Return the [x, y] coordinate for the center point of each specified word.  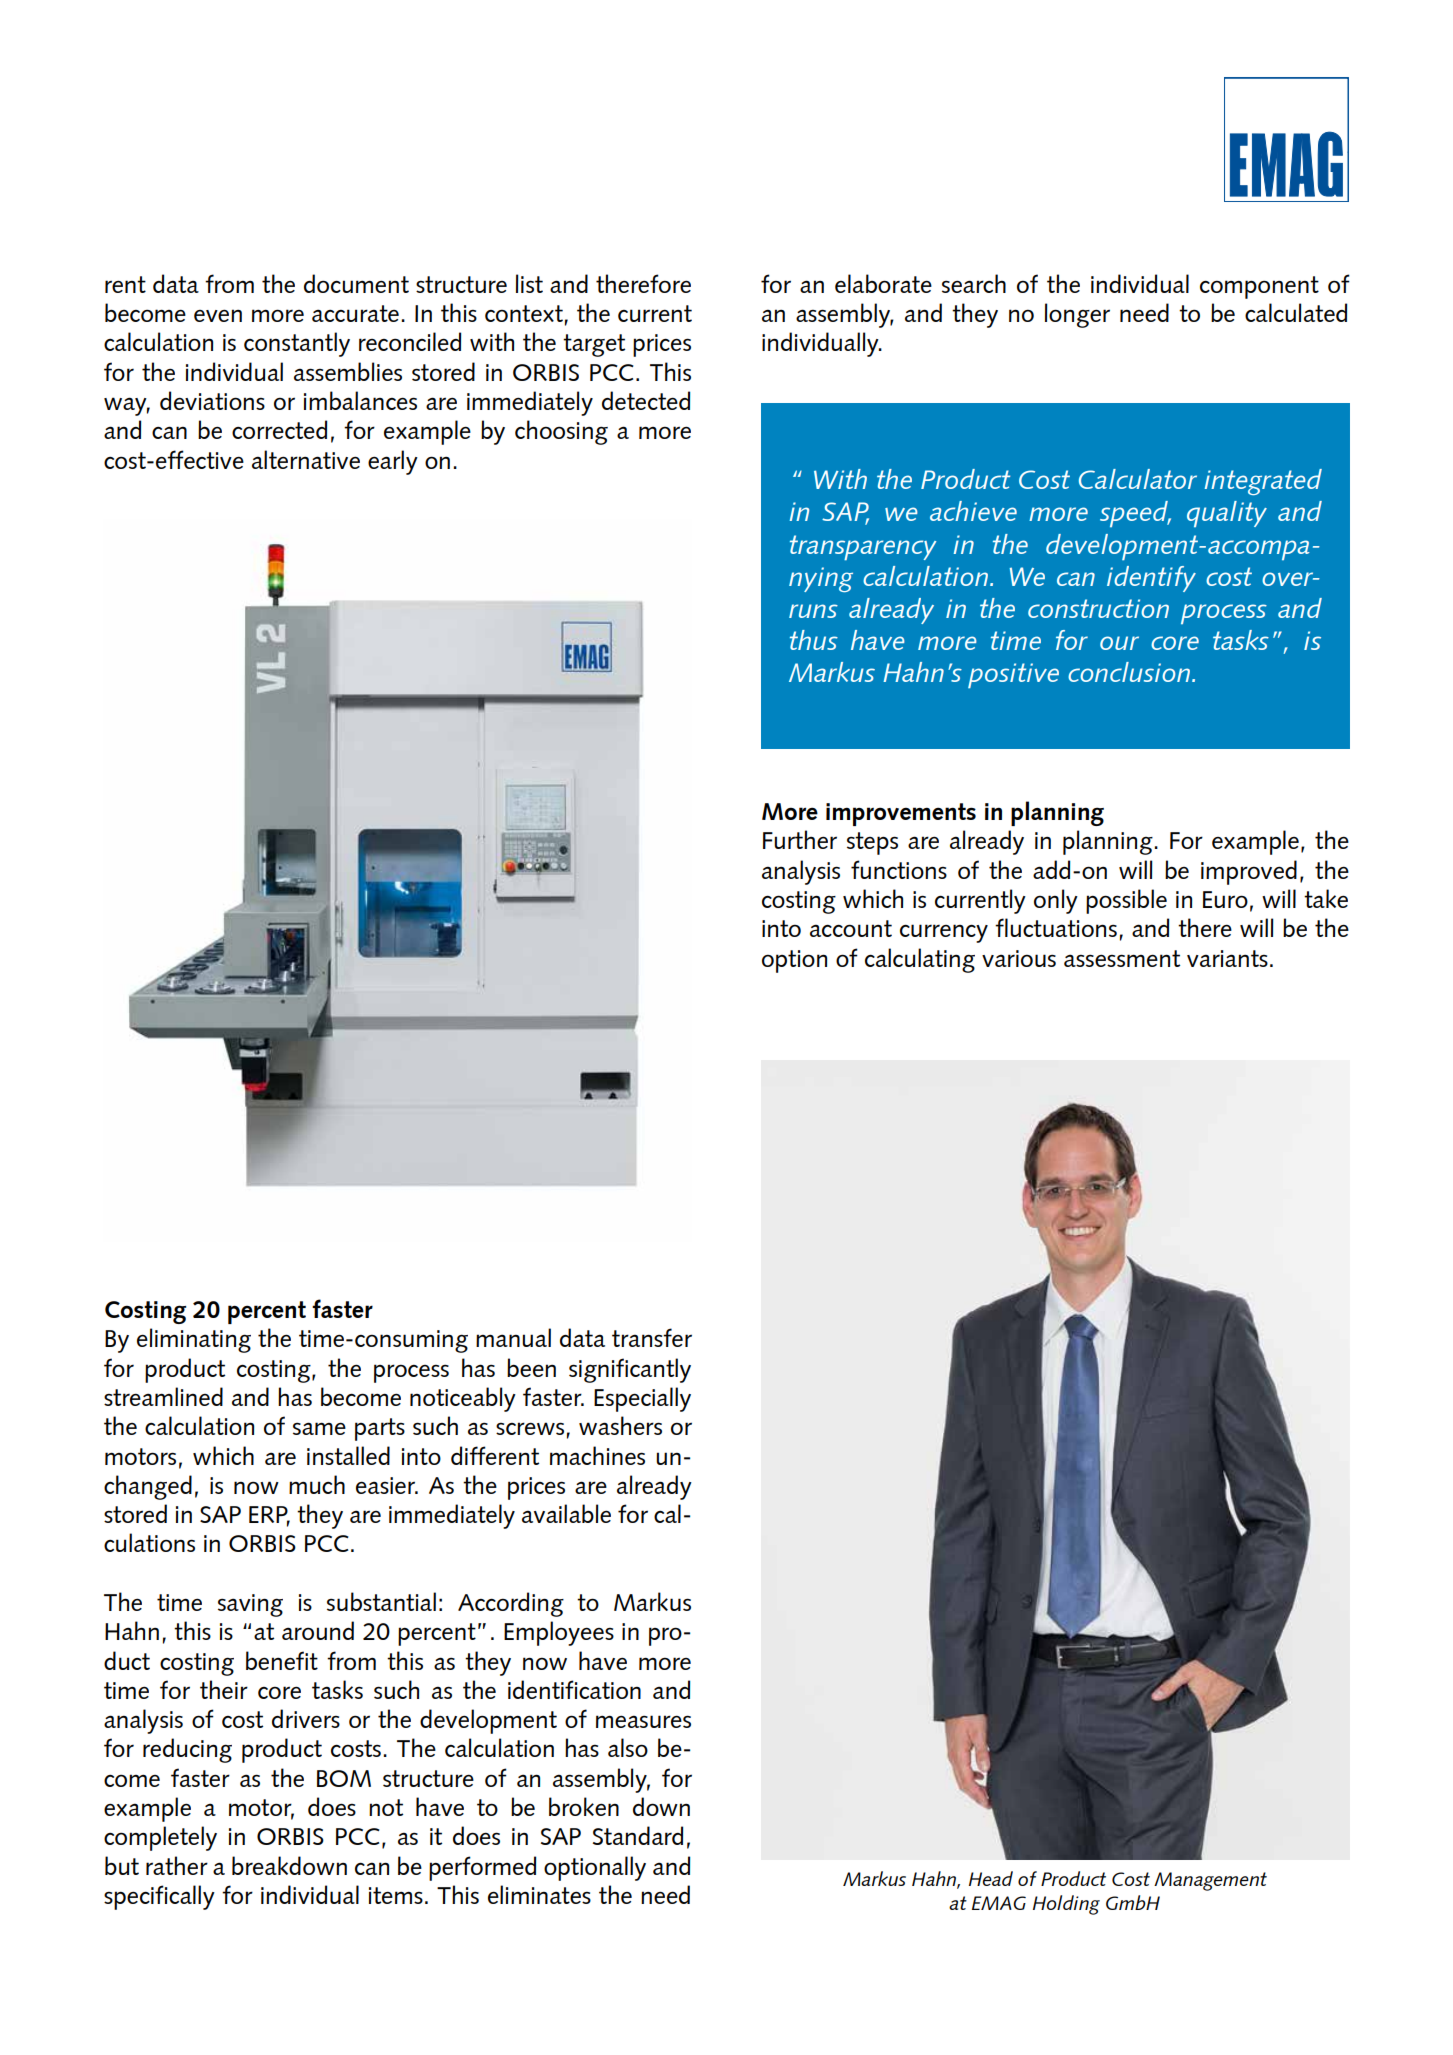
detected [646, 400]
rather [177, 1865]
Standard [638, 1835]
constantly [297, 344]
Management [1210, 1881]
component [1259, 287]
